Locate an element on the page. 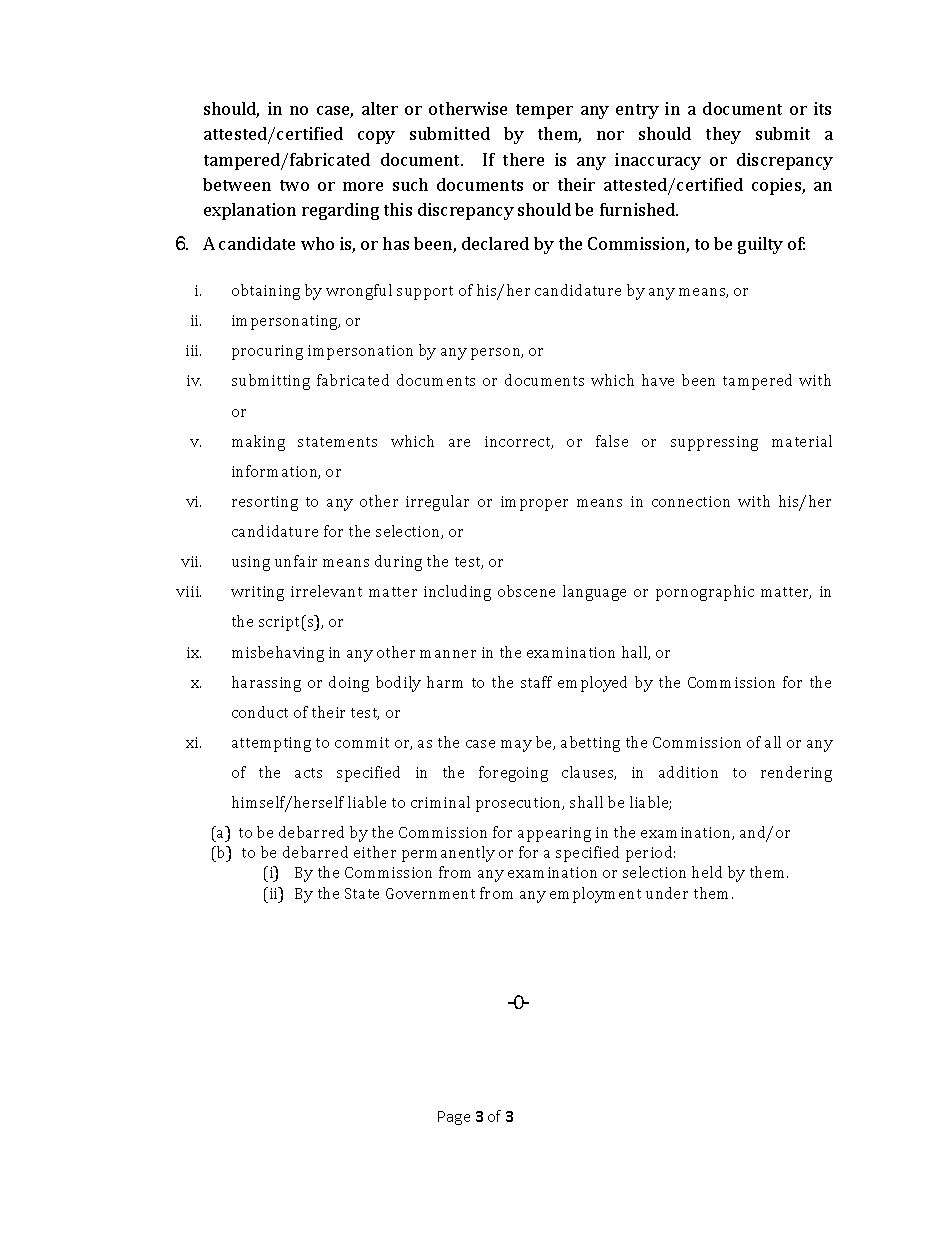  writing is located at coordinates (257, 593).
